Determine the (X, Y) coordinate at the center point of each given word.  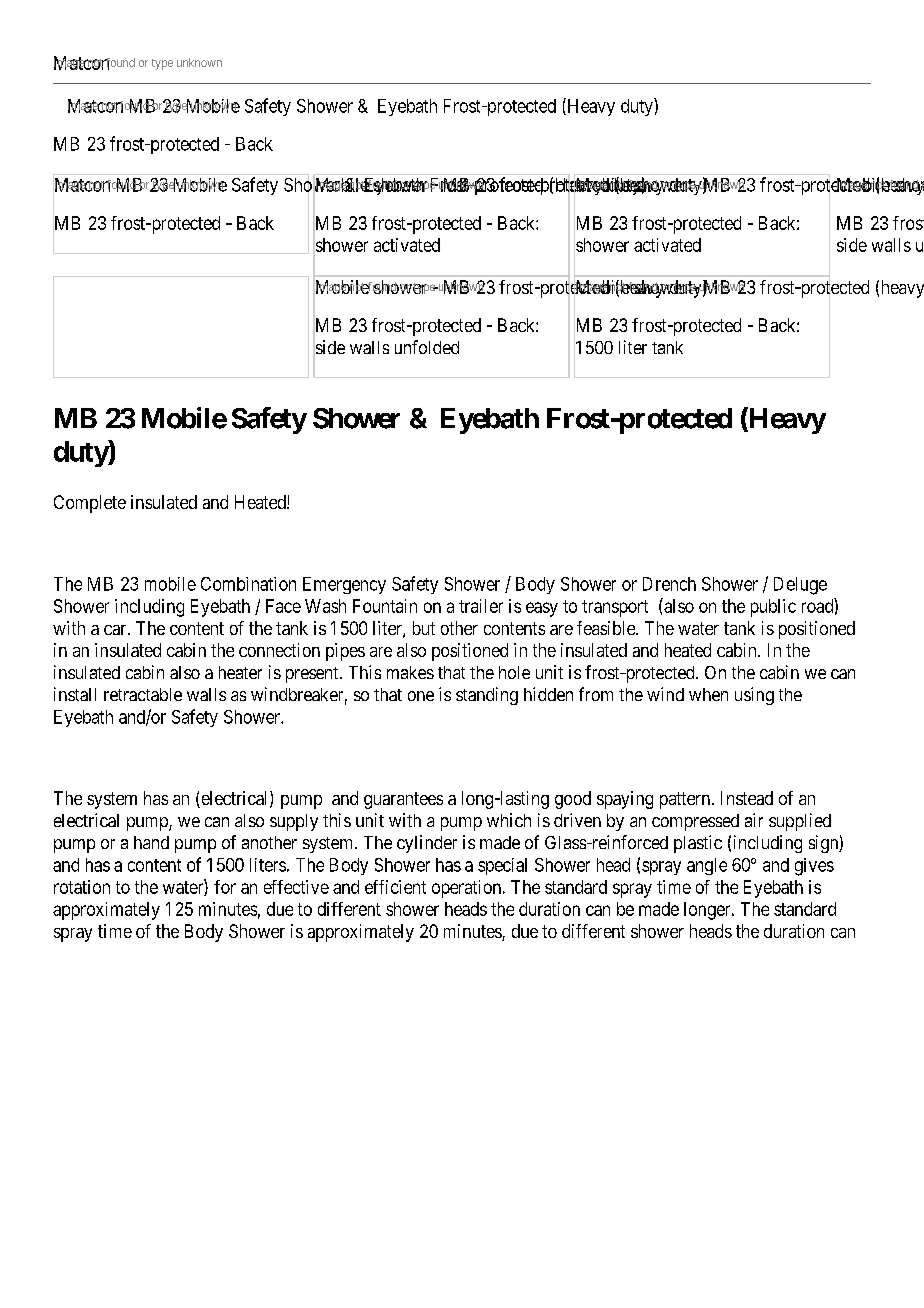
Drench (669, 584)
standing (487, 696)
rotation (82, 887)
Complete (90, 504)
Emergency (344, 585)
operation (466, 889)
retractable (143, 694)
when (708, 694)
